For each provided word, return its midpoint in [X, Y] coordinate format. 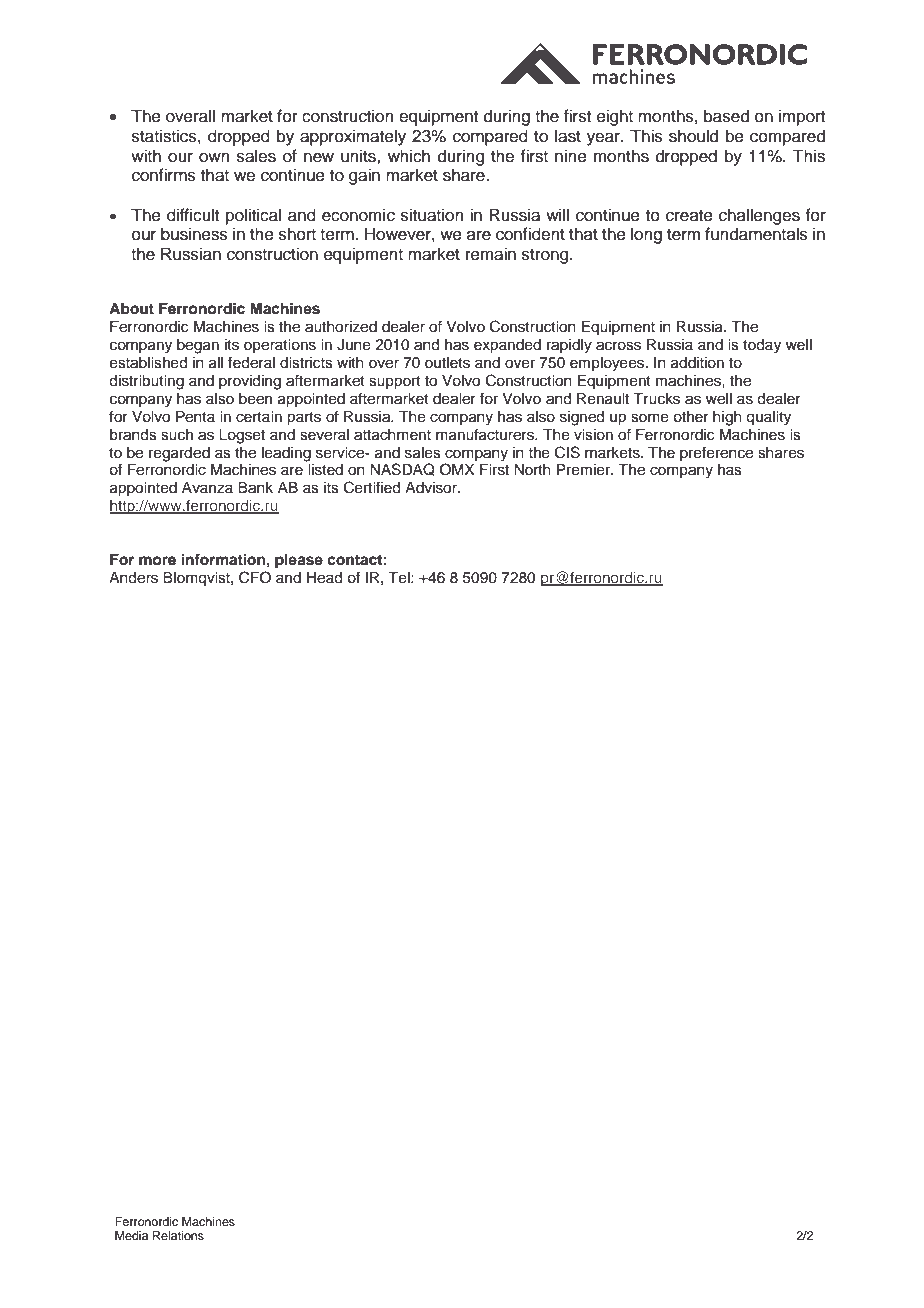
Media [131, 1235]
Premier [585, 470]
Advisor [432, 488]
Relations [178, 1235]
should [693, 136]
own [214, 157]
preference [716, 453]
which [409, 156]
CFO [255, 577]
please [299, 561]
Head [324, 578]
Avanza [207, 487]
